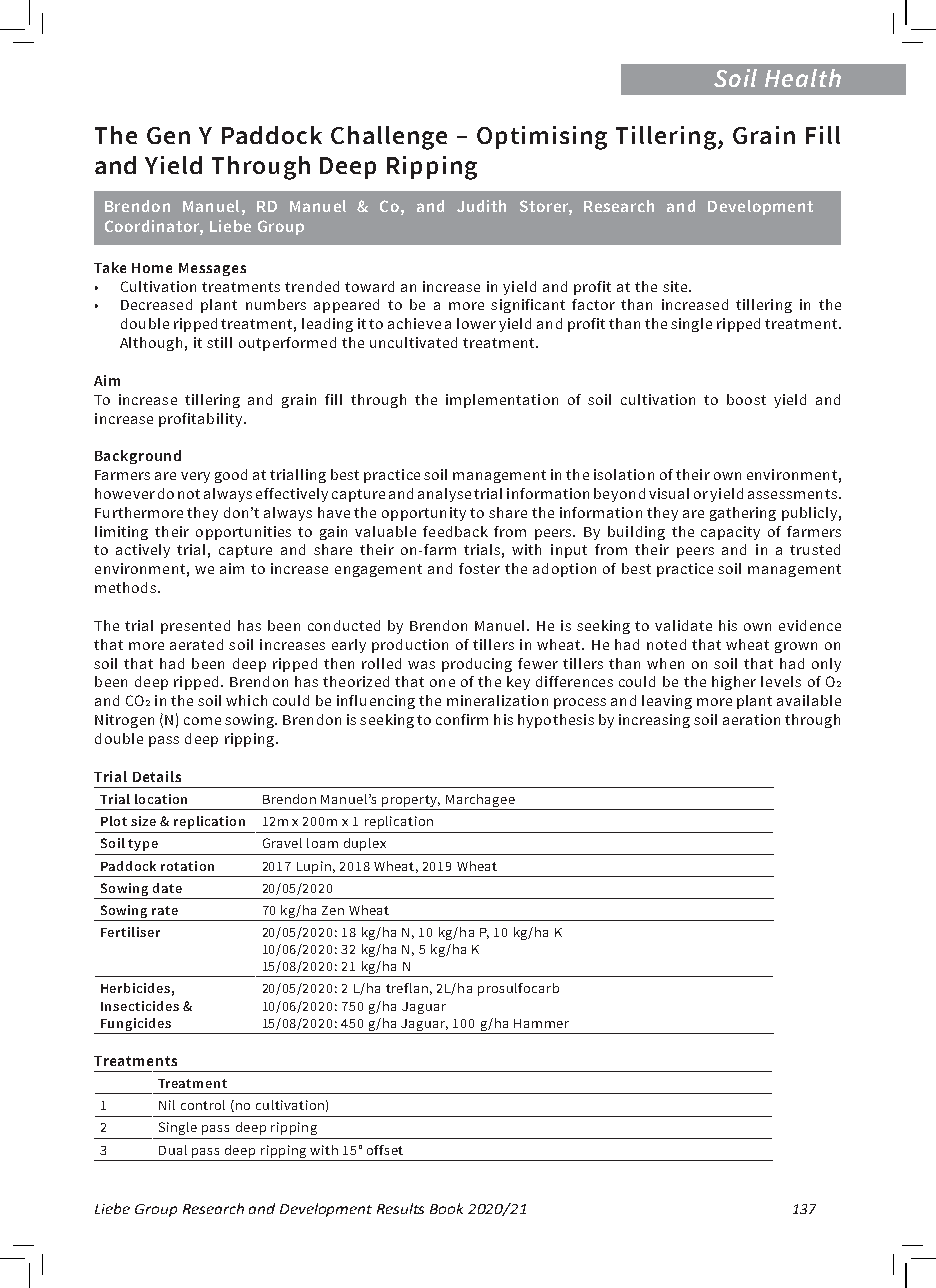 The image size is (936, 1288). I want to click on Dual, so click(173, 1150).
